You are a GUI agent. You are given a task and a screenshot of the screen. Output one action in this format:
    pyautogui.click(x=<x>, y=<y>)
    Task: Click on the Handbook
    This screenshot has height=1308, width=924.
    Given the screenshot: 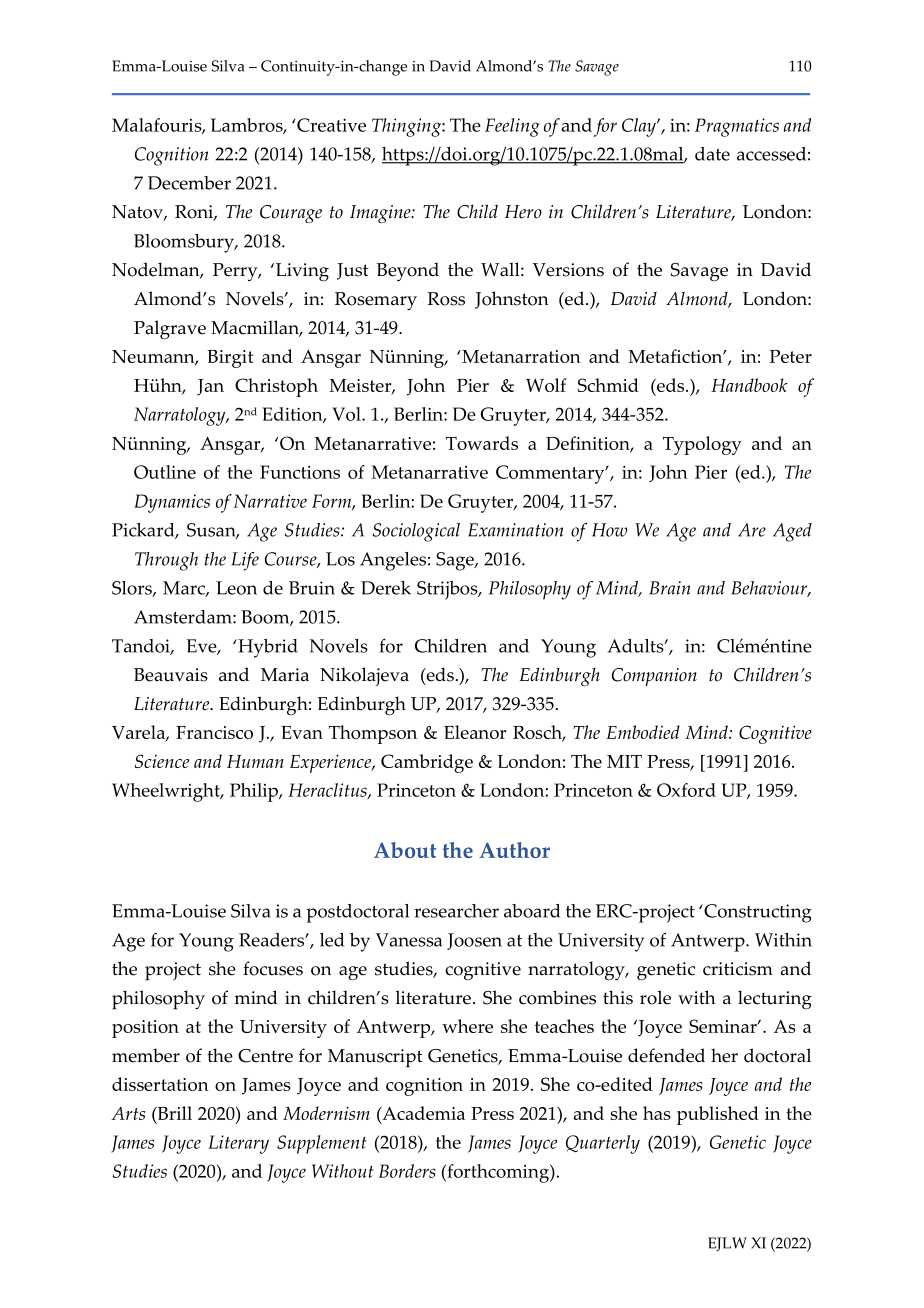 What is the action you would take?
    pyautogui.click(x=749, y=385)
